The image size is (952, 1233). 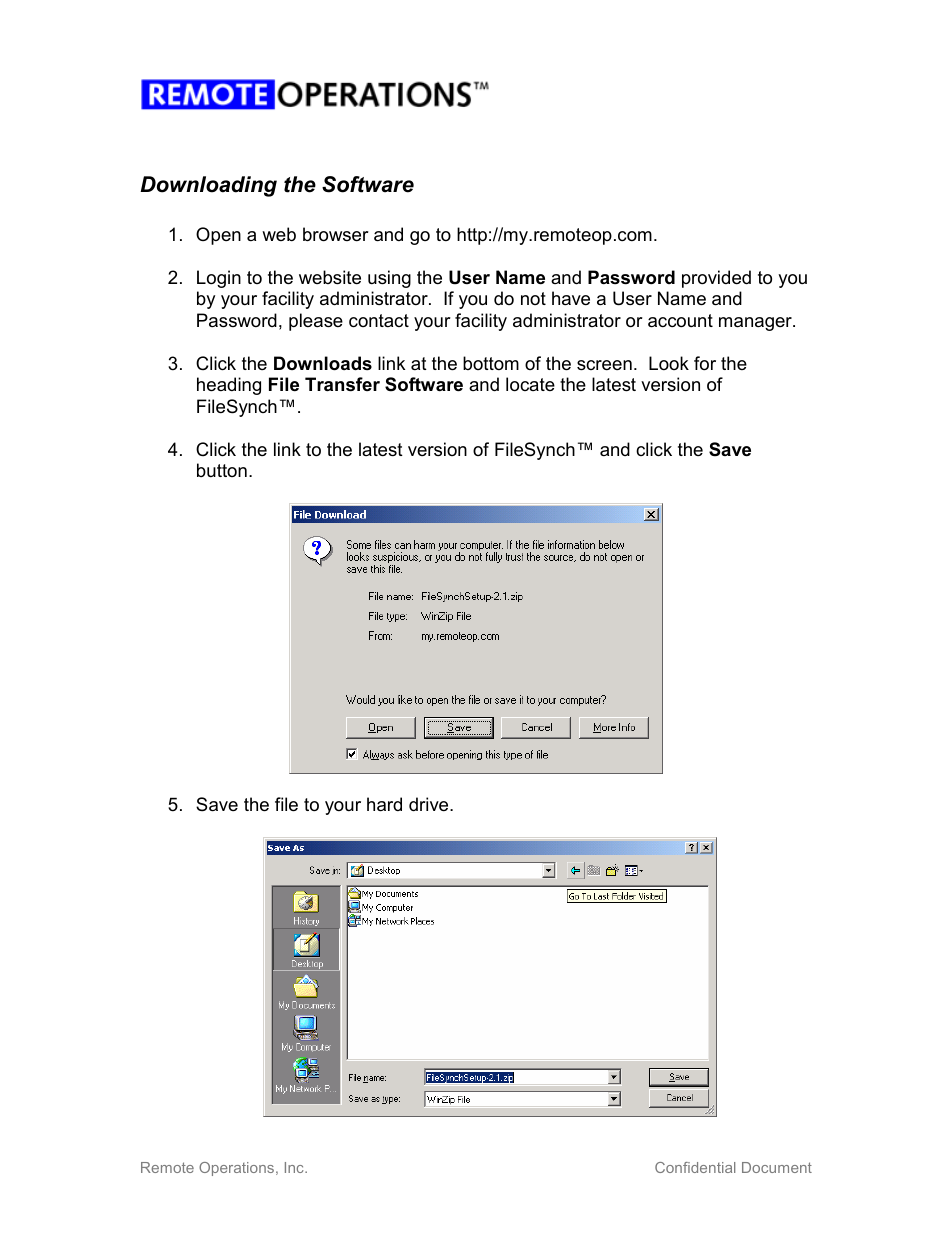 What do you see at coordinates (705, 363) in the screenshot?
I see `for` at bounding box center [705, 363].
